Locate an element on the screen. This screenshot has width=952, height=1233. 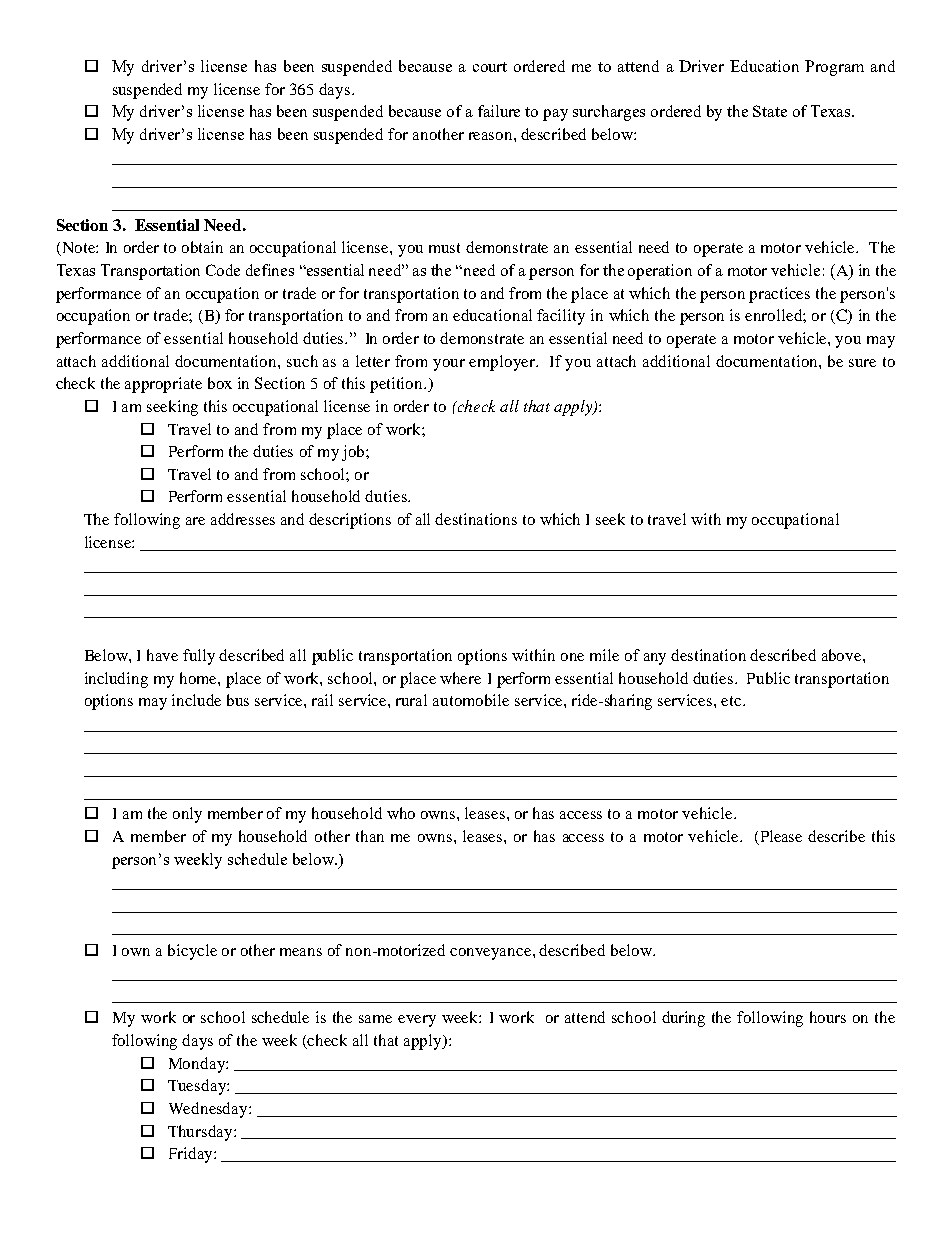
must is located at coordinates (444, 248).
